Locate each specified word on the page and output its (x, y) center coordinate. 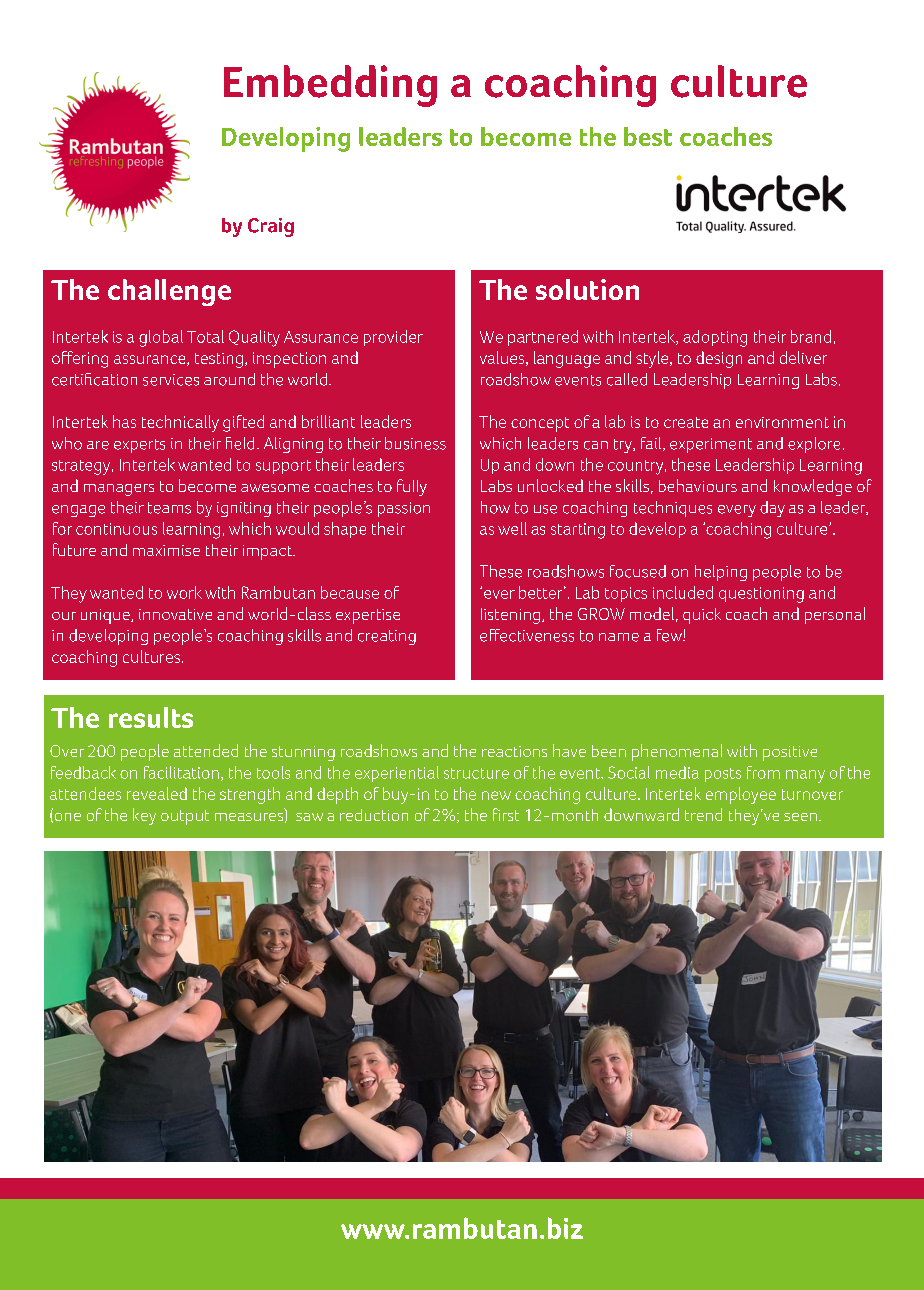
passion (404, 509)
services (171, 380)
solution (587, 289)
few (670, 635)
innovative (175, 614)
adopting (715, 338)
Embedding (330, 86)
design (719, 359)
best (648, 136)
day (772, 509)
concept (540, 424)
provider (393, 338)
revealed (157, 793)
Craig (271, 227)
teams (169, 508)
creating (387, 637)
